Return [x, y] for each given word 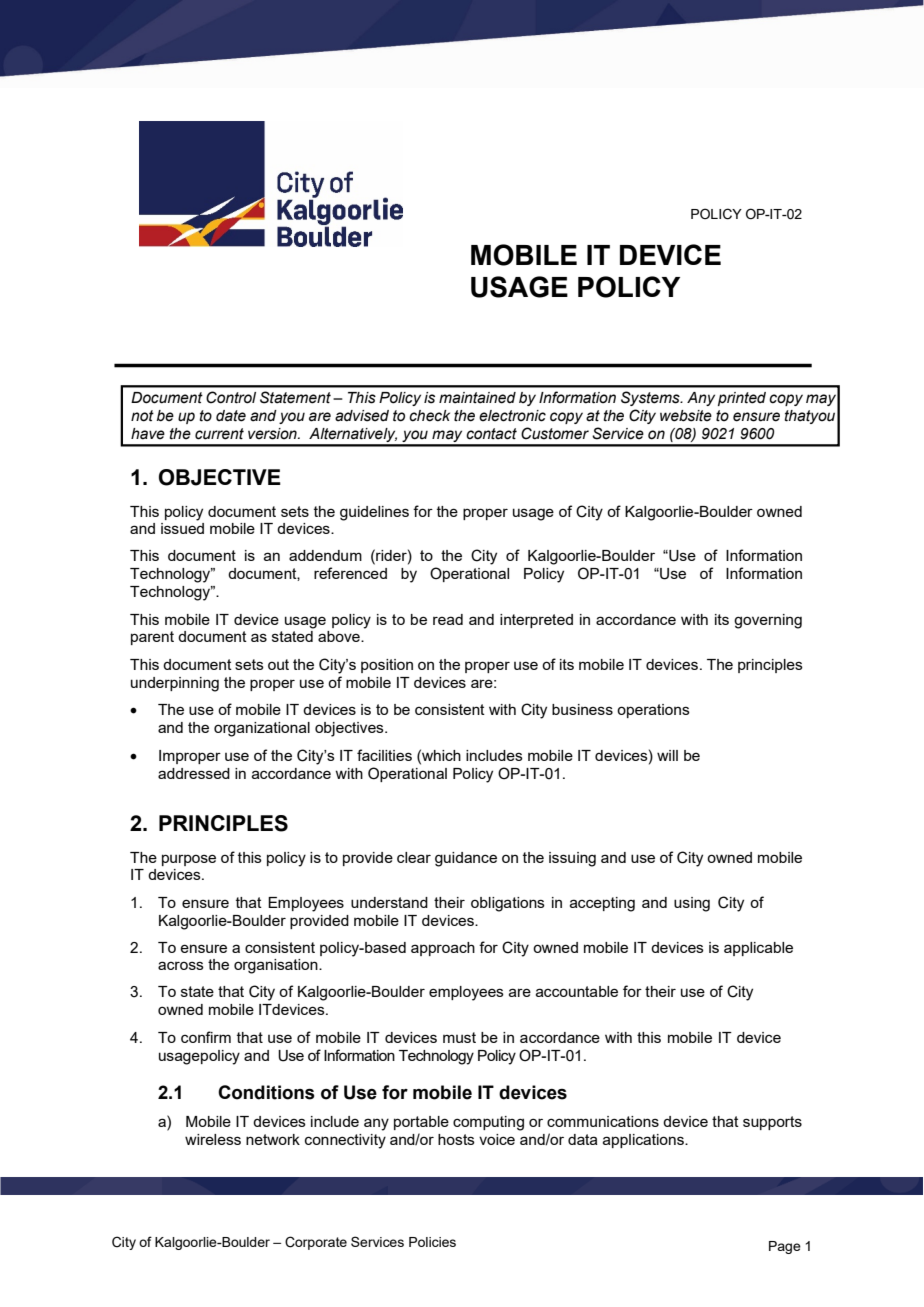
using [692, 904]
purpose [189, 860]
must [459, 1037]
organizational [262, 729]
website [686, 416]
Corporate [316, 1243]
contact [491, 434]
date [231, 416]
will [667, 755]
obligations [508, 904]
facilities [384, 755]
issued [182, 528]
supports [772, 1123]
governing [768, 621]
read [448, 619]
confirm [206, 1037]
